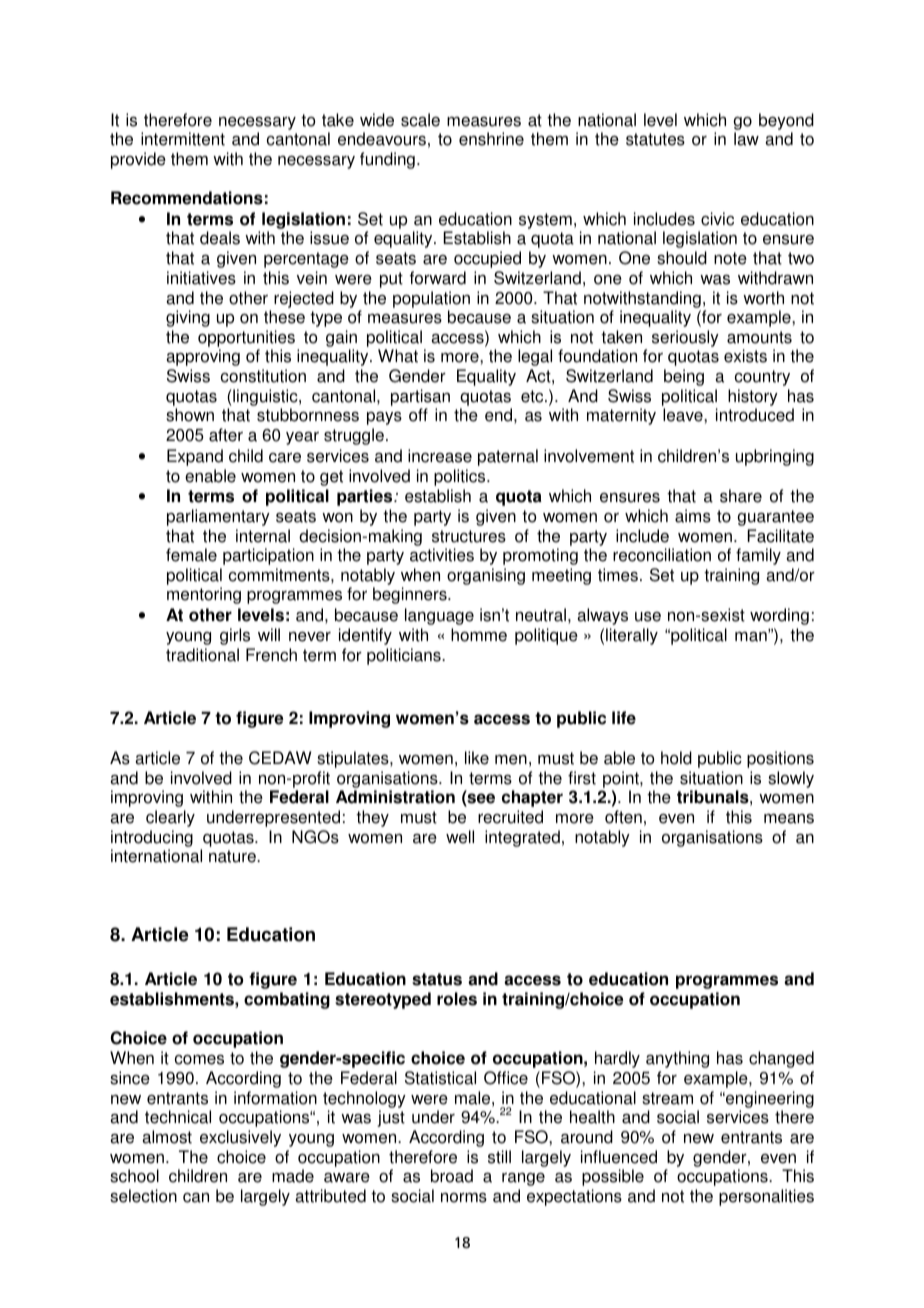 The height and width of the screenshot is (1308, 924). What do you see at coordinates (461, 477) in the screenshot?
I see `politics` at bounding box center [461, 477].
